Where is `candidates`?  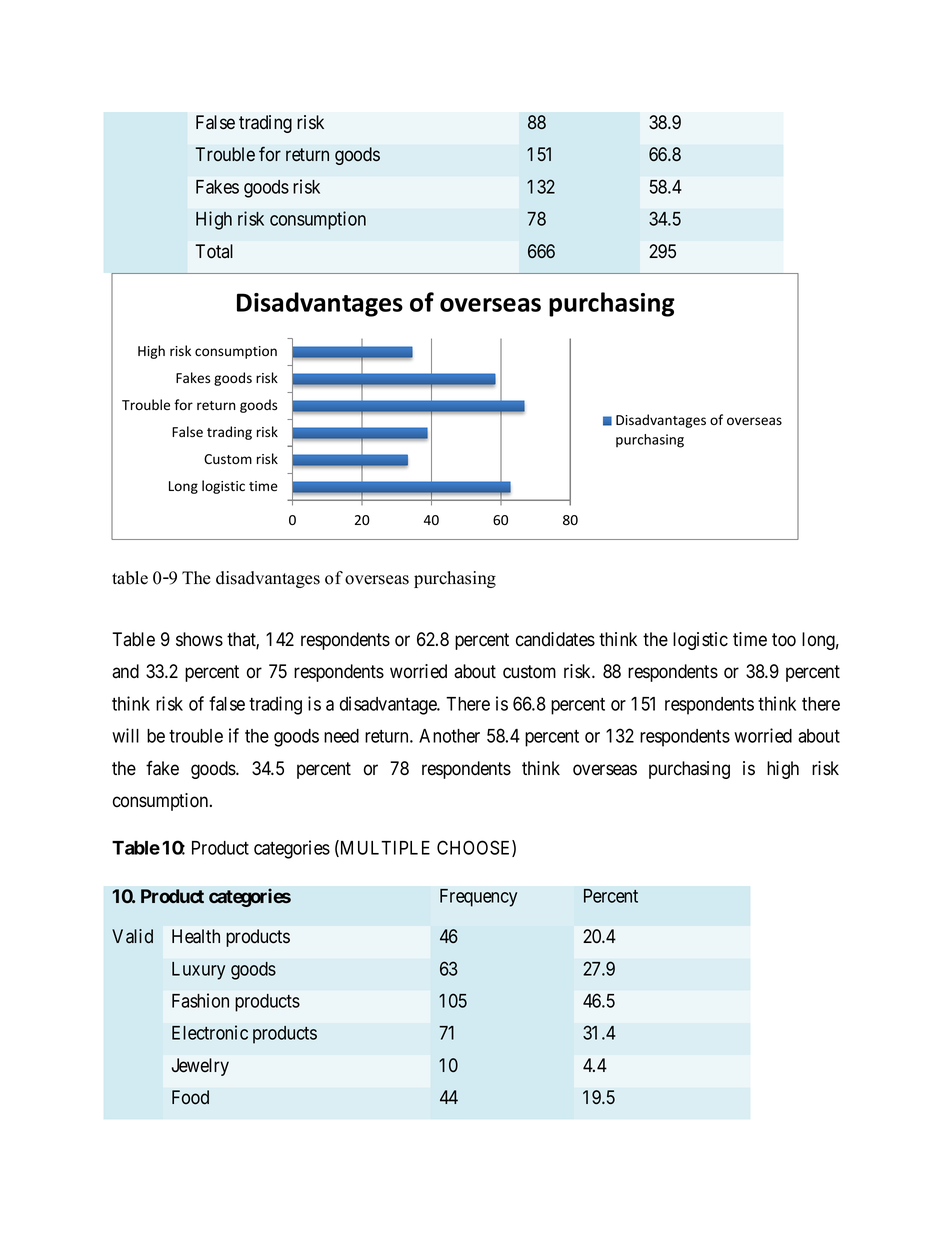 candidates is located at coordinates (555, 639).
